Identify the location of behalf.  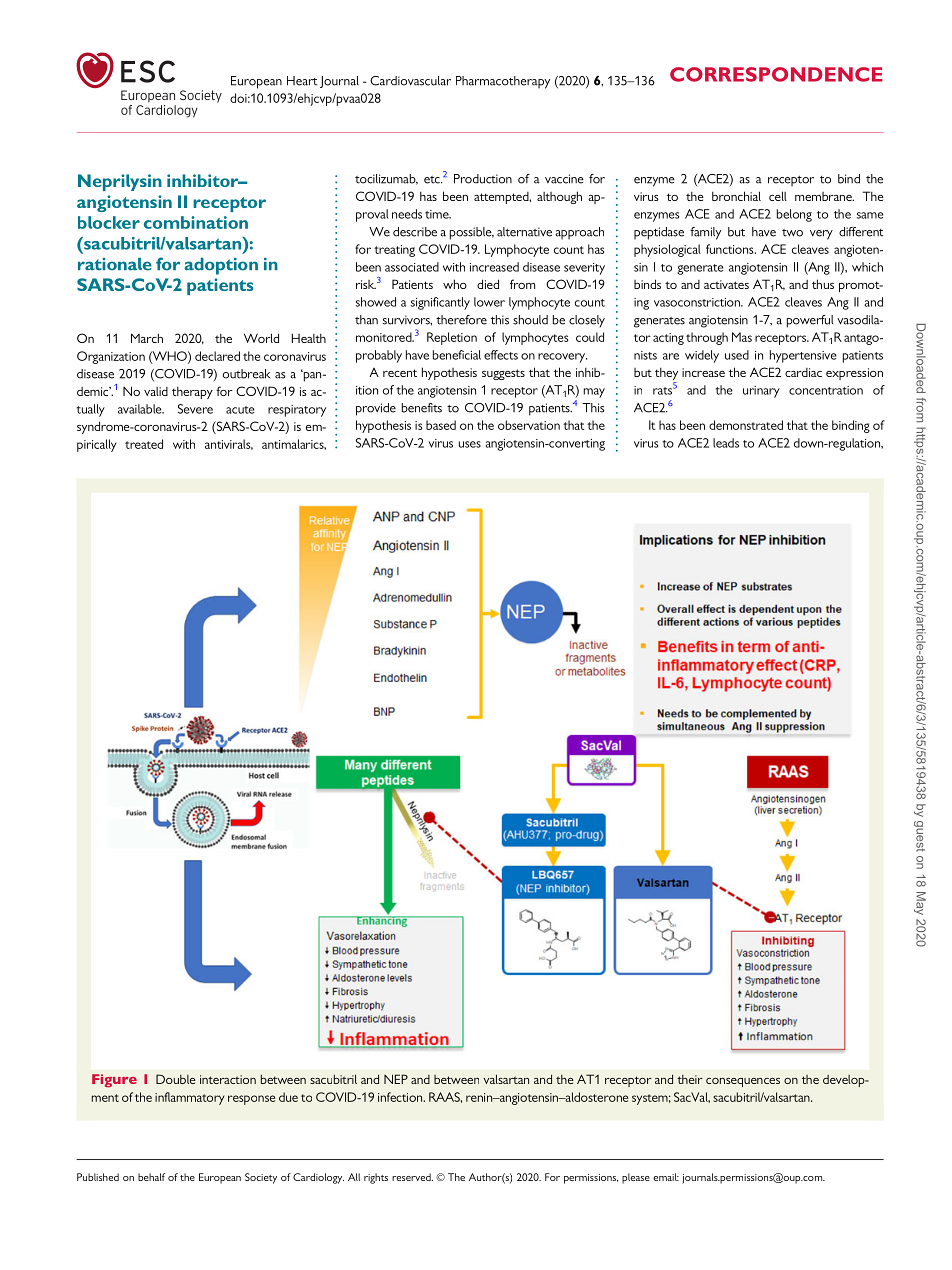
(151, 1177).
